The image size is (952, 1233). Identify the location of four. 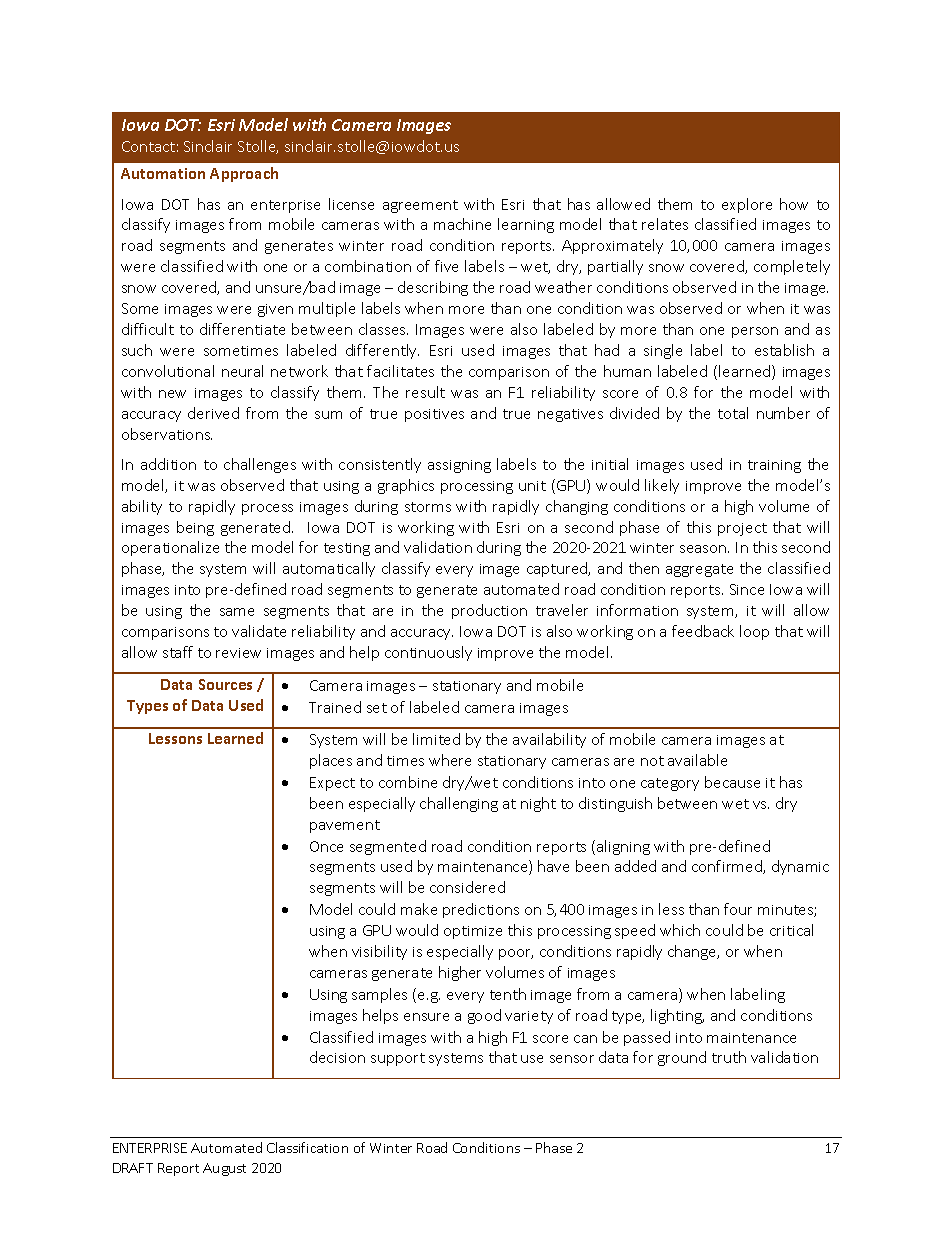
(738, 909).
